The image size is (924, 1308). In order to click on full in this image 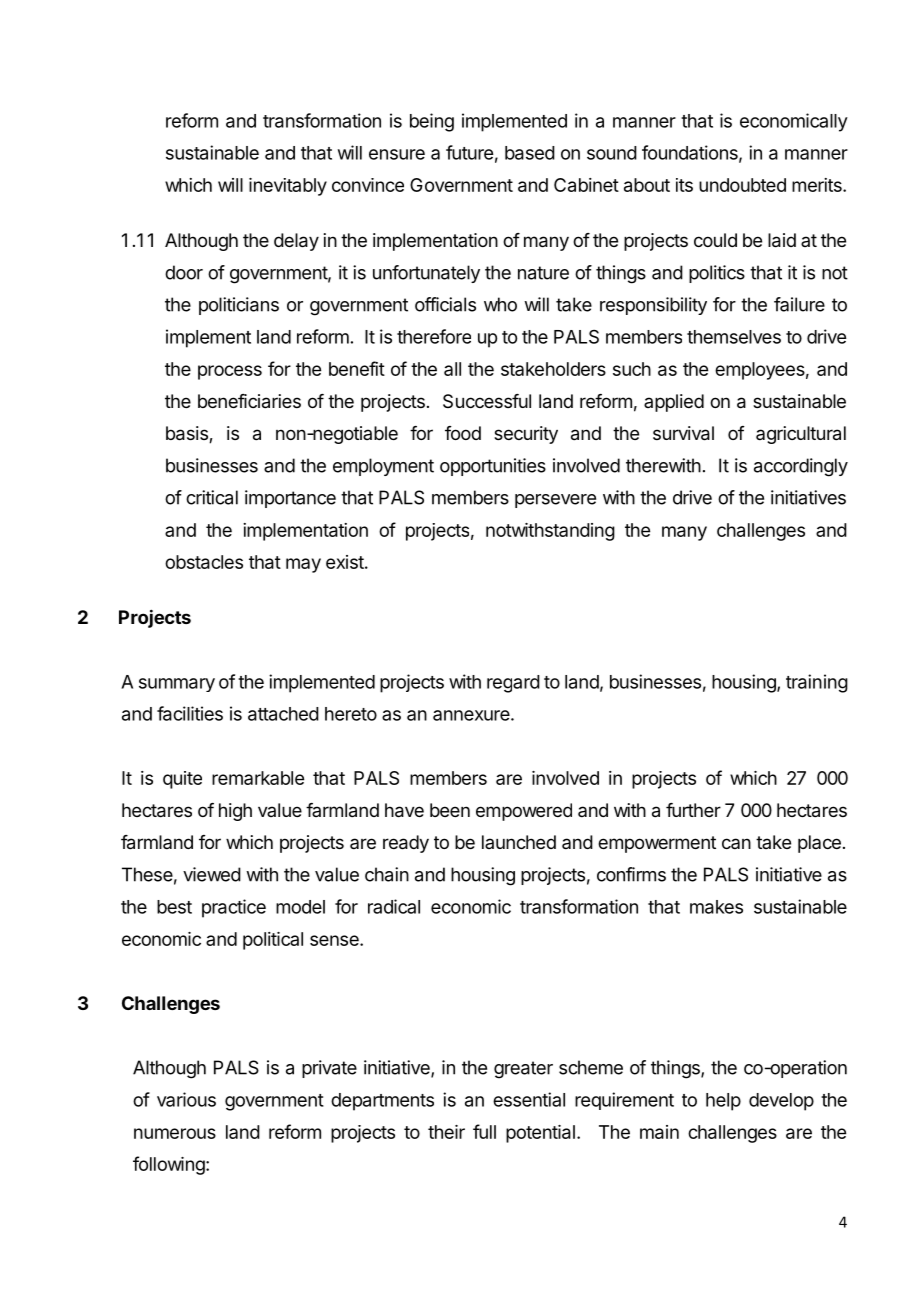, I will do `click(484, 1131)`.
